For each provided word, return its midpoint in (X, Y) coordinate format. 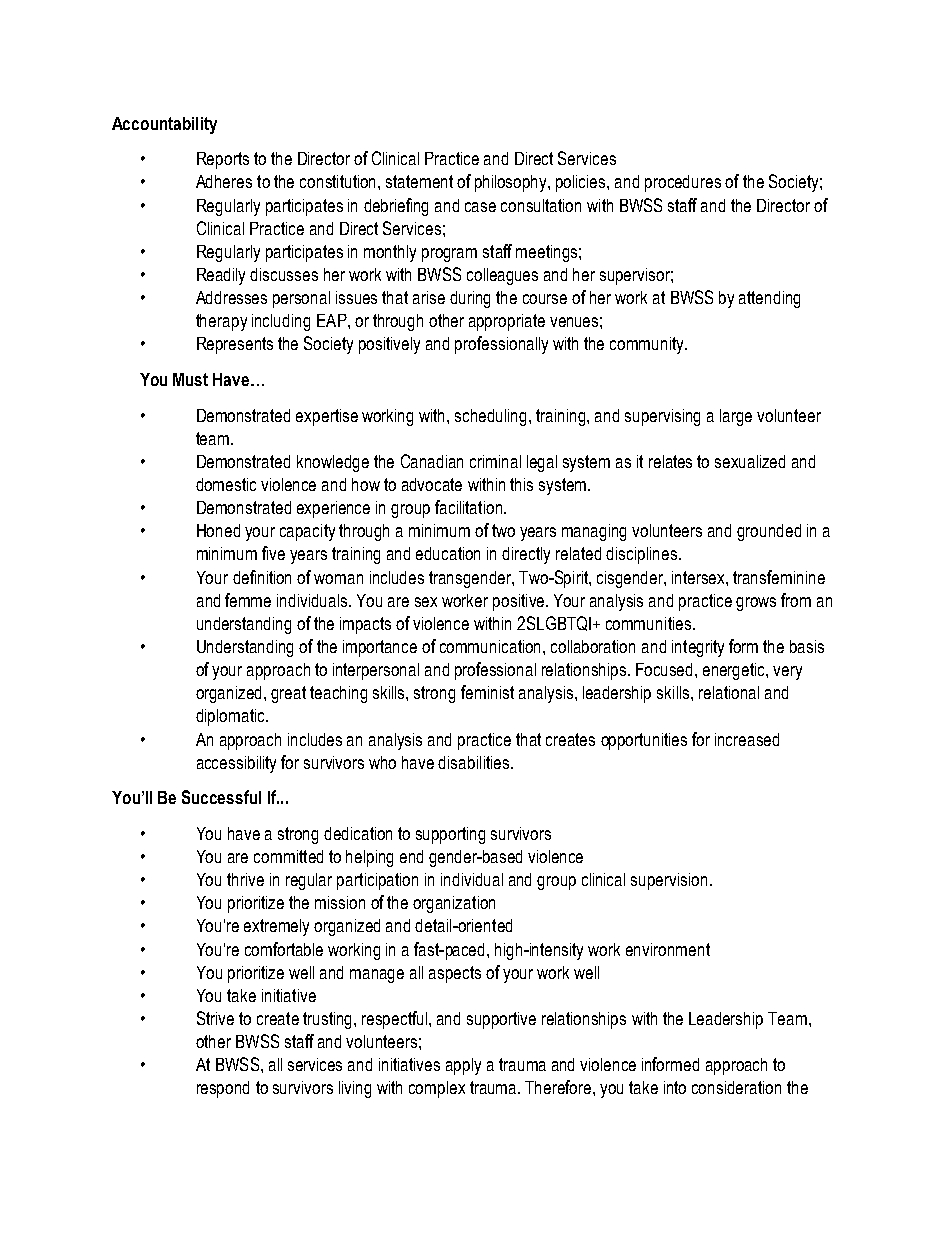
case (480, 207)
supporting (450, 835)
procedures (683, 183)
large (736, 417)
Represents (235, 345)
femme (248, 600)
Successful (221, 797)
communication (492, 646)
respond (223, 1089)
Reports (223, 160)
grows (756, 604)
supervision (669, 881)
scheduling (492, 417)
